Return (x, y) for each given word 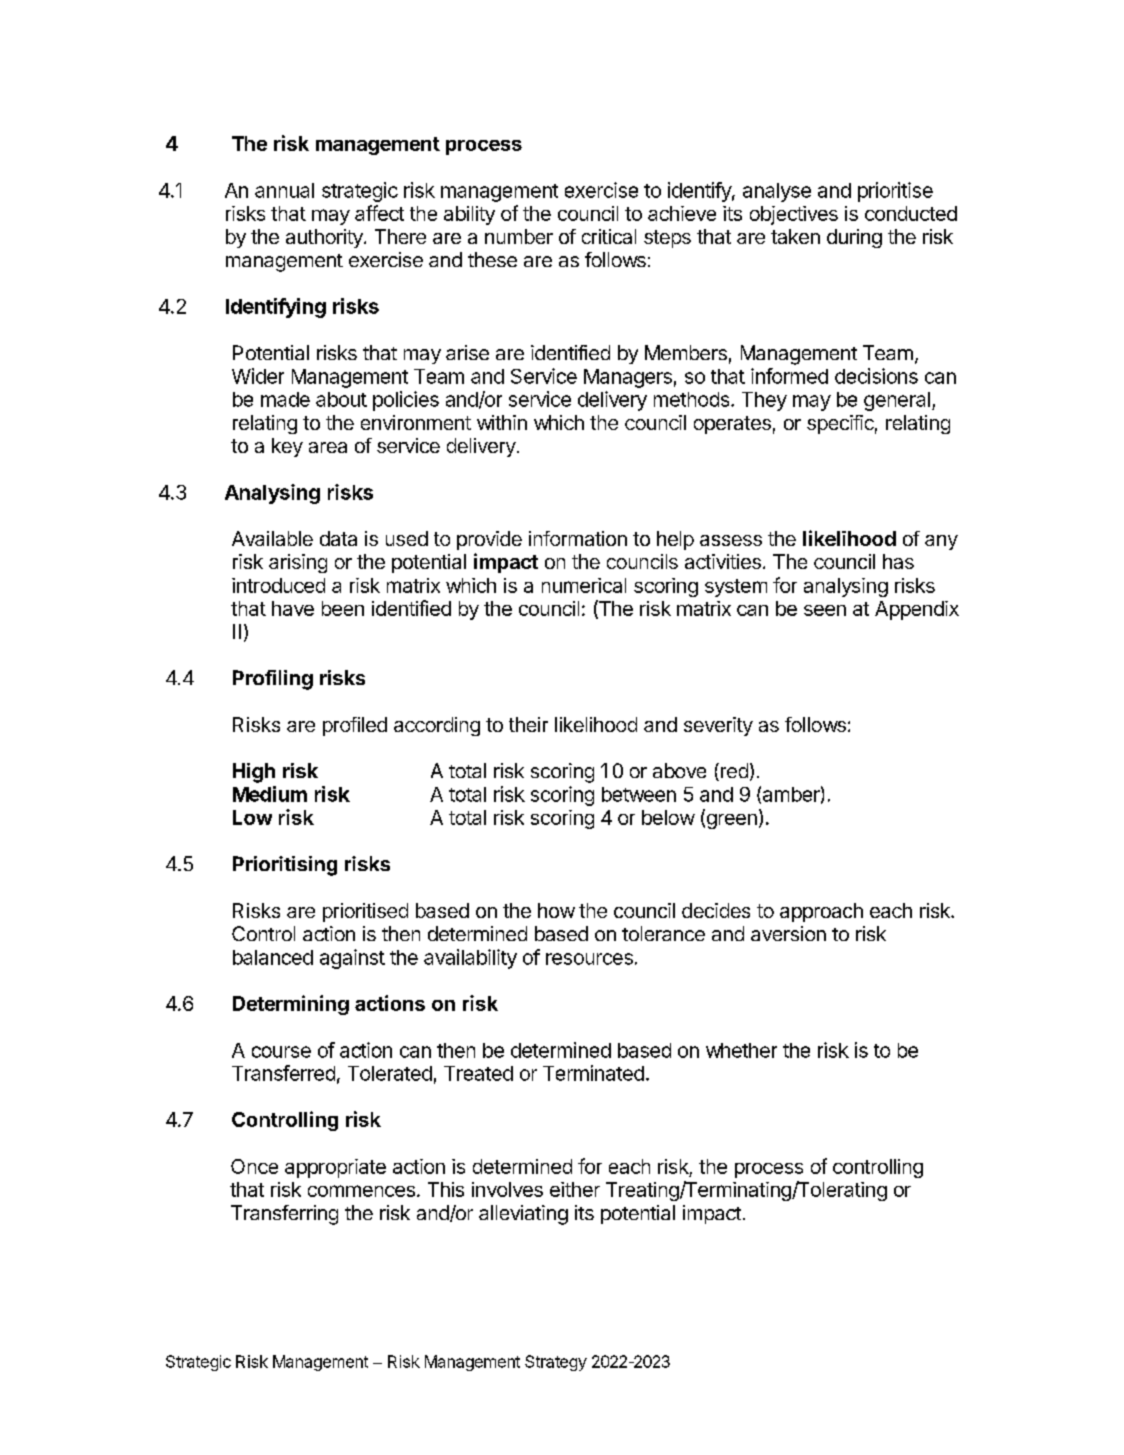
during (854, 238)
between (639, 794)
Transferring (284, 1215)
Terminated (593, 1073)
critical (609, 236)
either (575, 1189)
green (730, 821)
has (898, 561)
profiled (355, 726)
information (578, 538)
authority (325, 238)
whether (741, 1050)
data (338, 538)
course (281, 1052)
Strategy (556, 1363)
